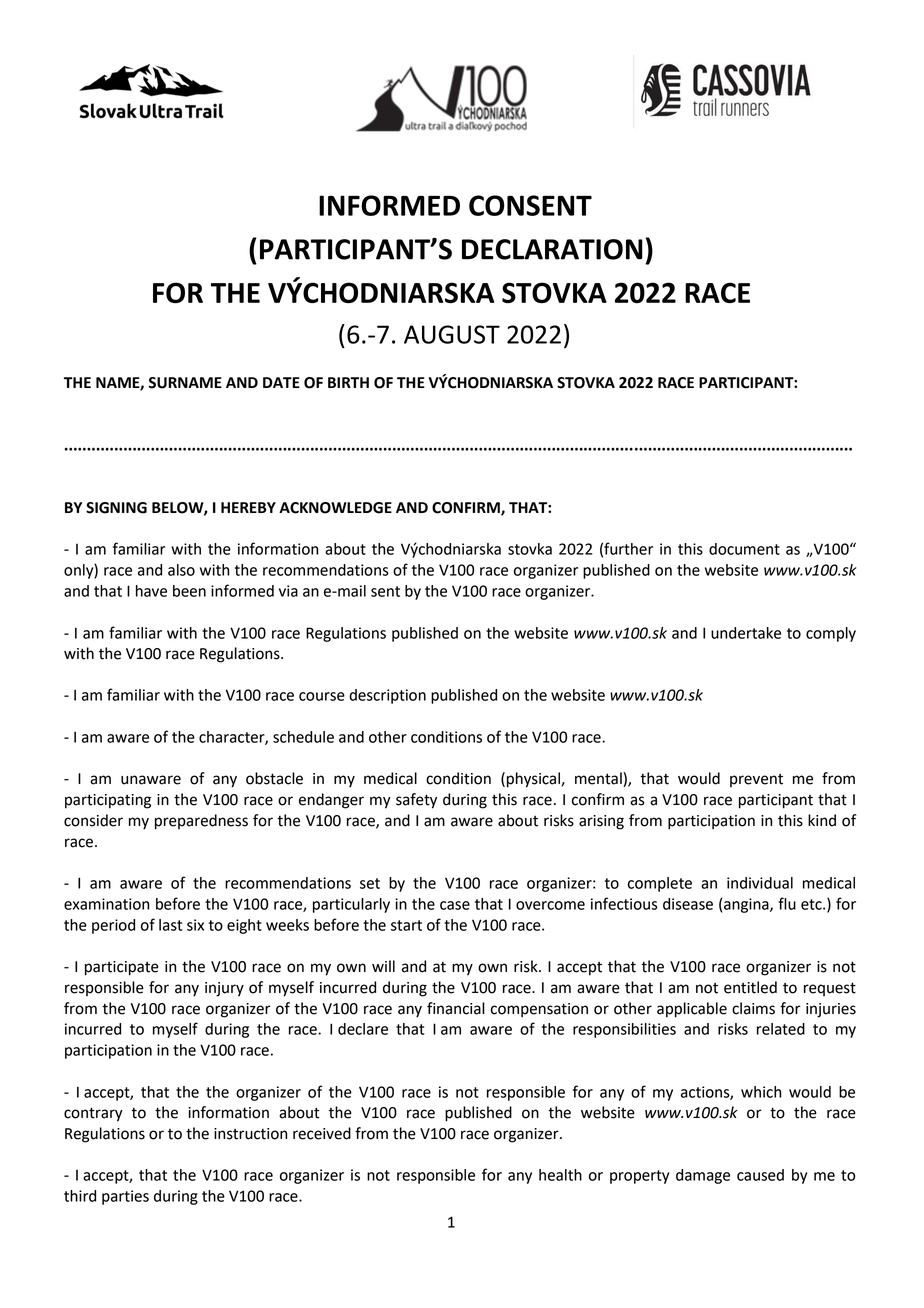 This screenshot has width=924, height=1308. What do you see at coordinates (125, 1197) in the screenshot?
I see `parties` at bounding box center [125, 1197].
